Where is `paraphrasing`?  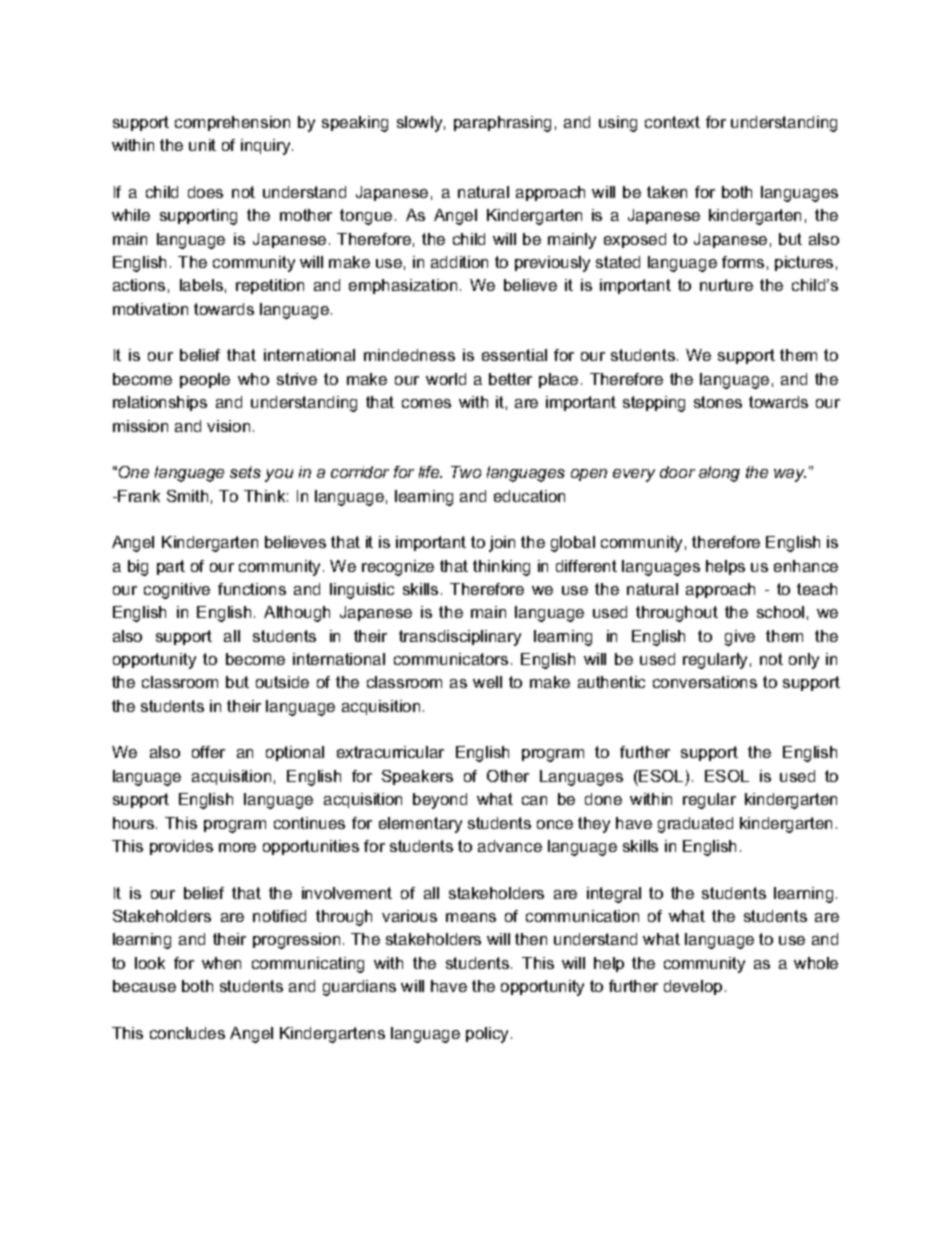
paraphrasing is located at coordinates (502, 124).
